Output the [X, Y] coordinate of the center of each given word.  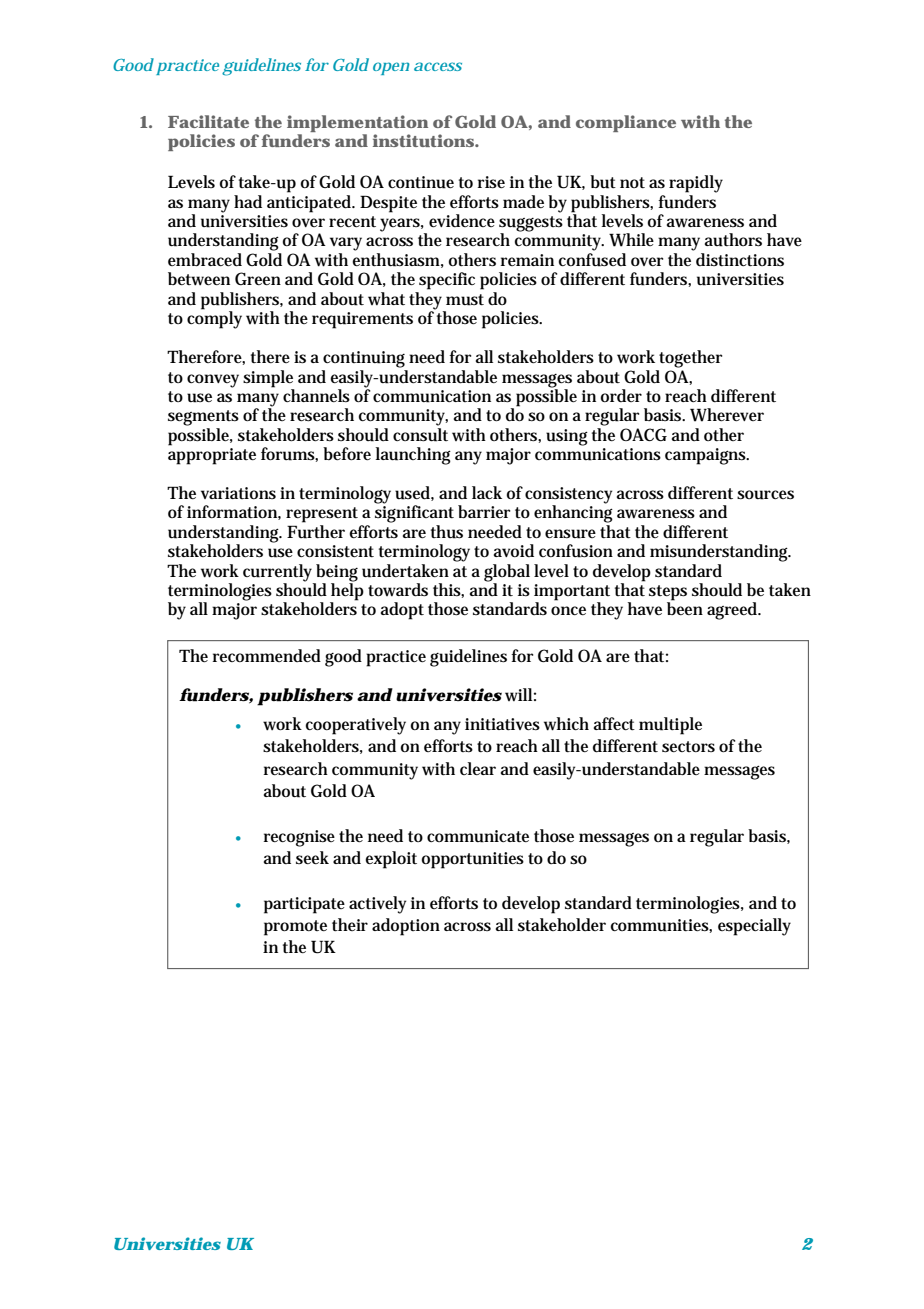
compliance [626, 123]
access [438, 66]
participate [304, 905]
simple [268, 379]
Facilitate [208, 121]
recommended [267, 655]
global [507, 574]
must [465, 300]
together [690, 359]
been [685, 607]
